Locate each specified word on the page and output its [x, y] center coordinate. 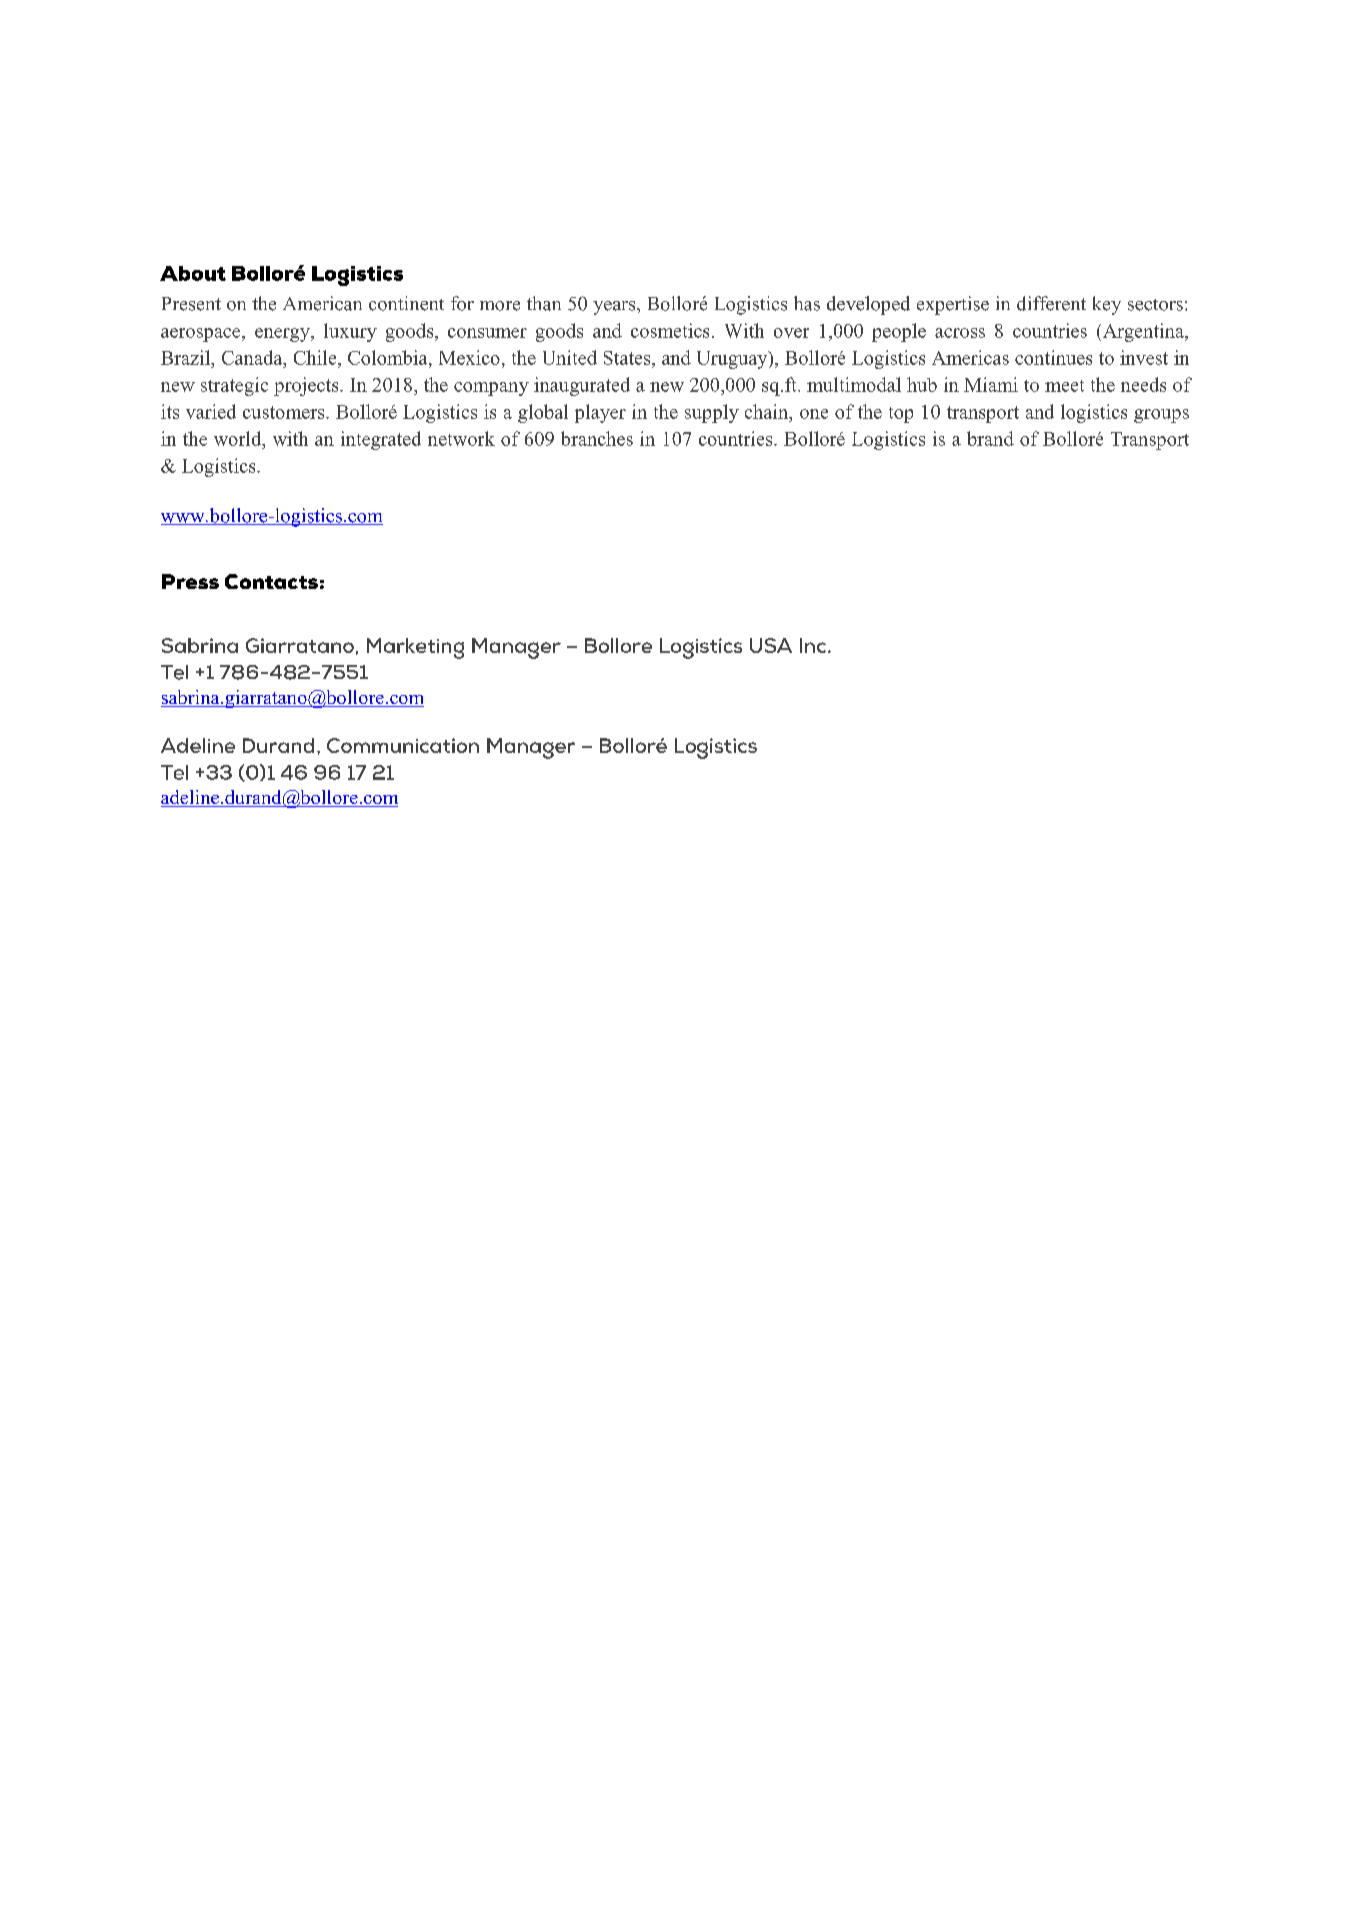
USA [771, 645]
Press [190, 581]
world [239, 438]
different [1051, 303]
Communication [403, 745]
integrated [381, 440]
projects [307, 386]
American [322, 303]
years [615, 308]
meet [1064, 386]
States [628, 358]
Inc [814, 645]
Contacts [271, 581]
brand [990, 438]
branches [597, 438]
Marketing [415, 648]
